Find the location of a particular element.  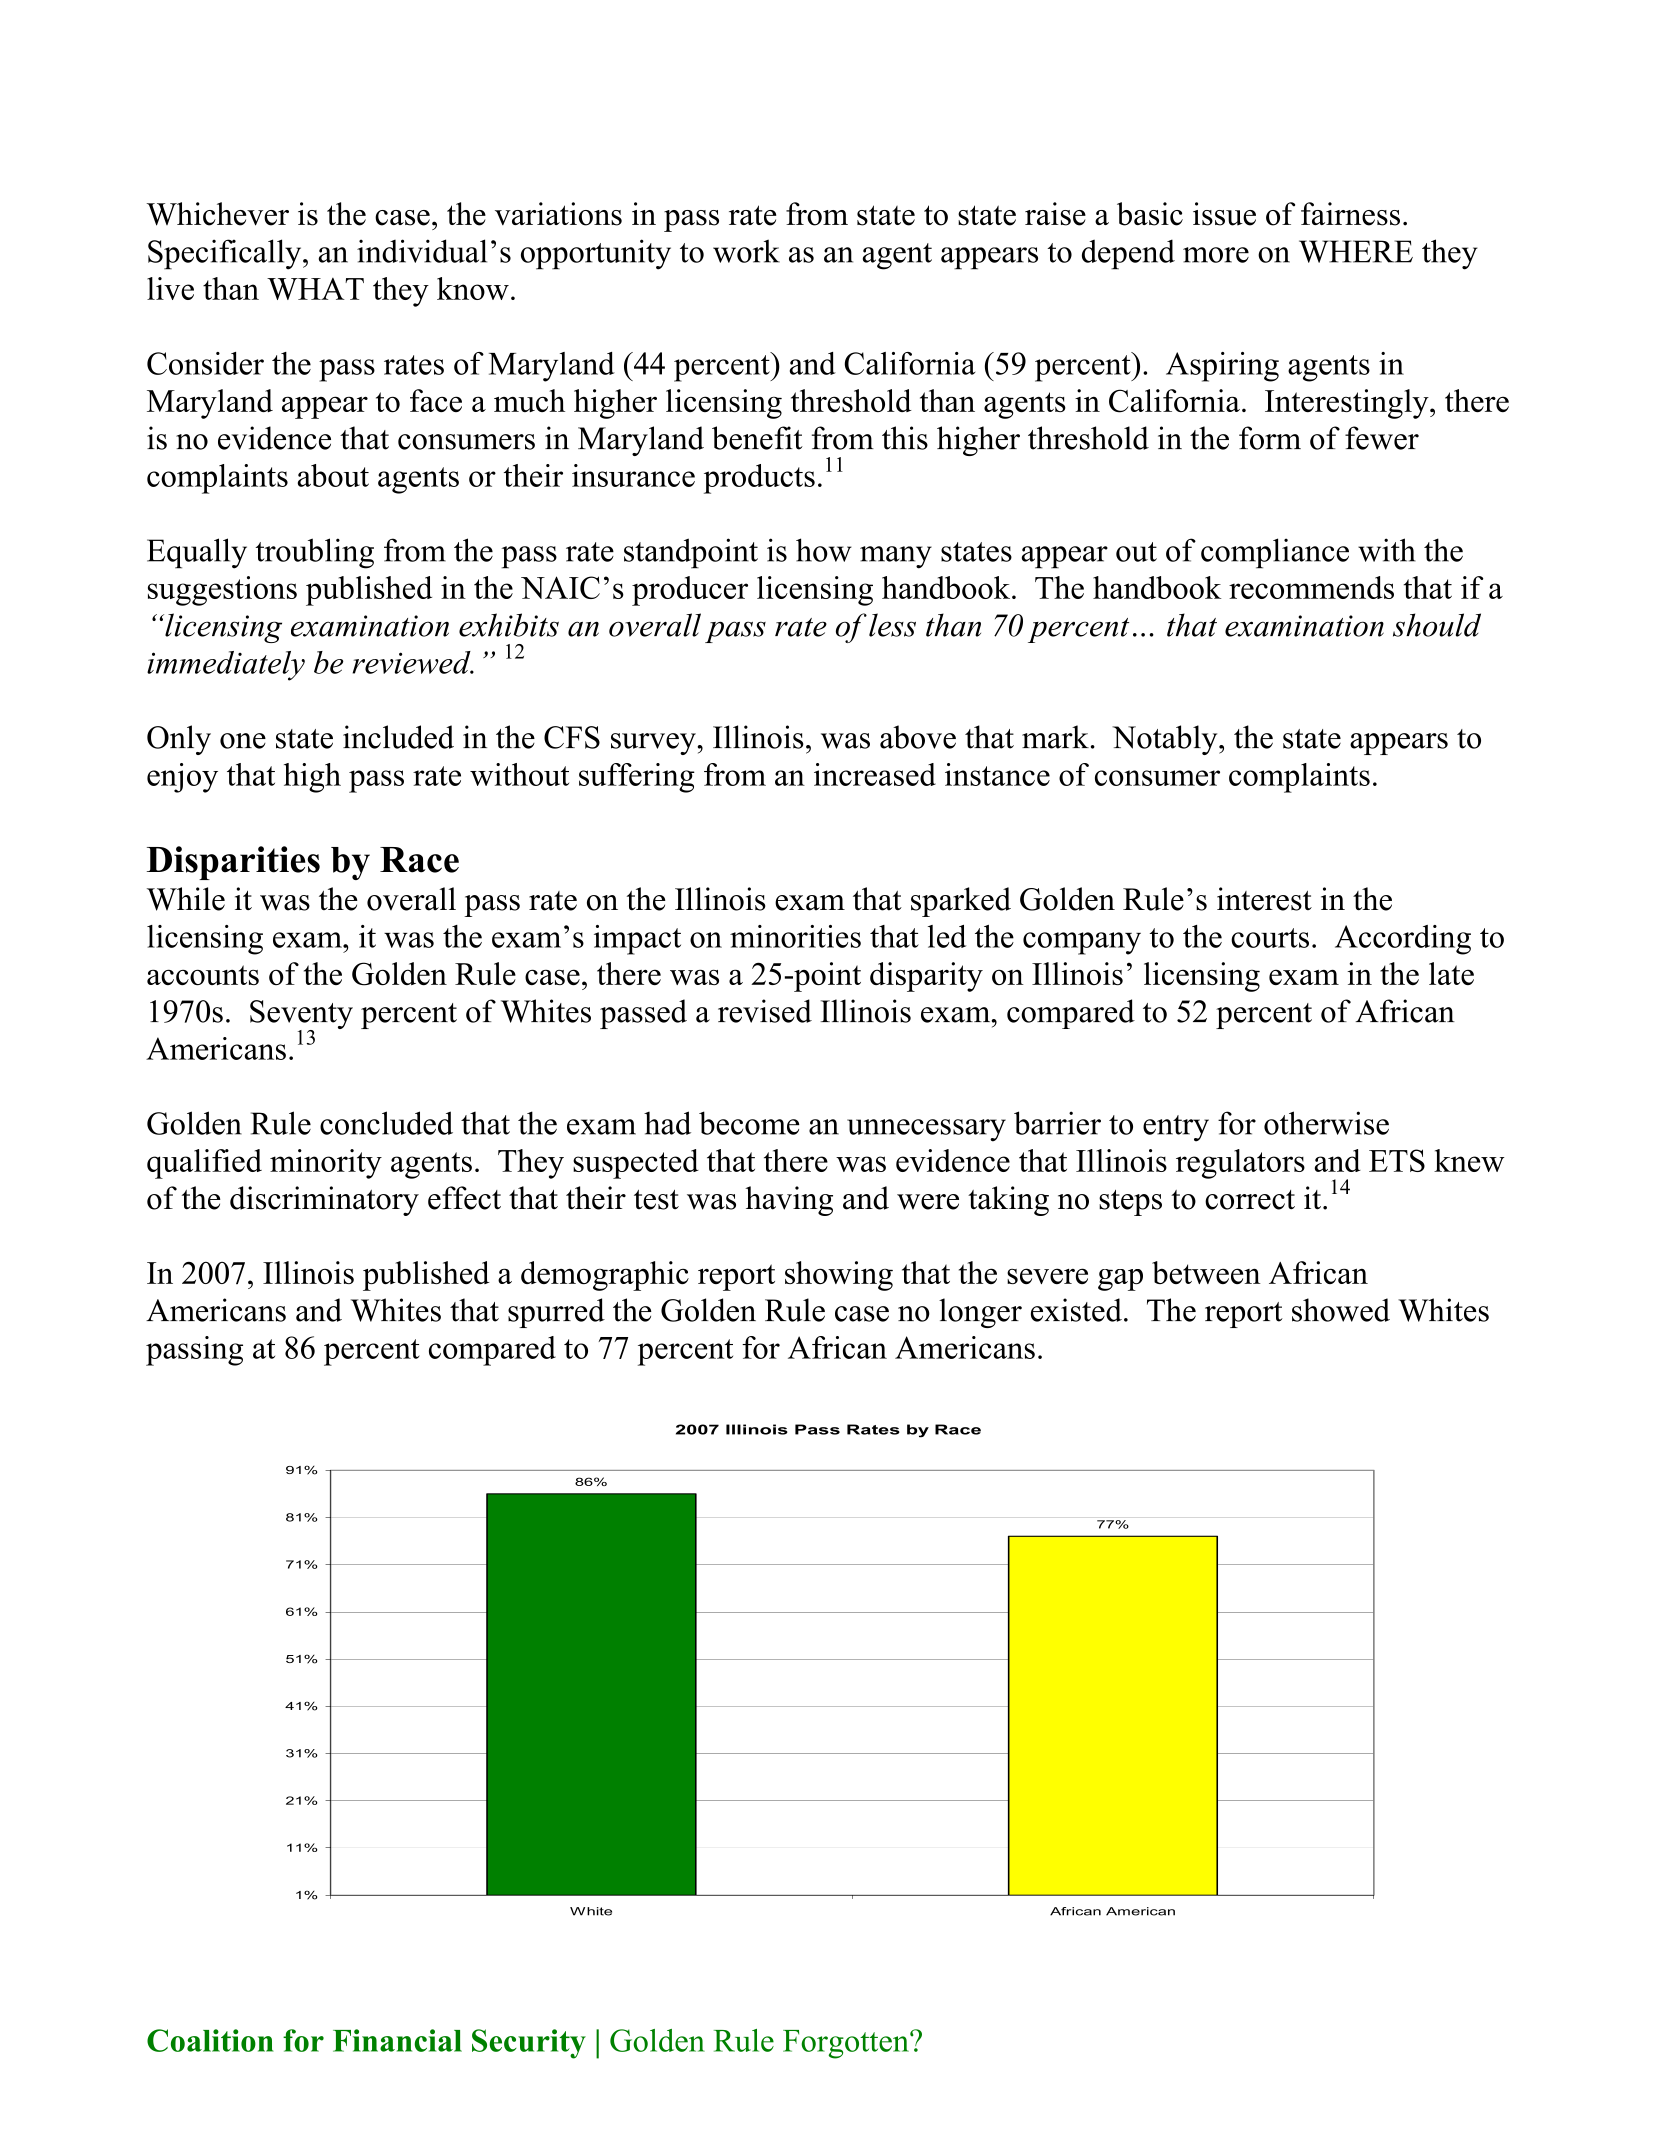

spurred is located at coordinates (556, 1313).
